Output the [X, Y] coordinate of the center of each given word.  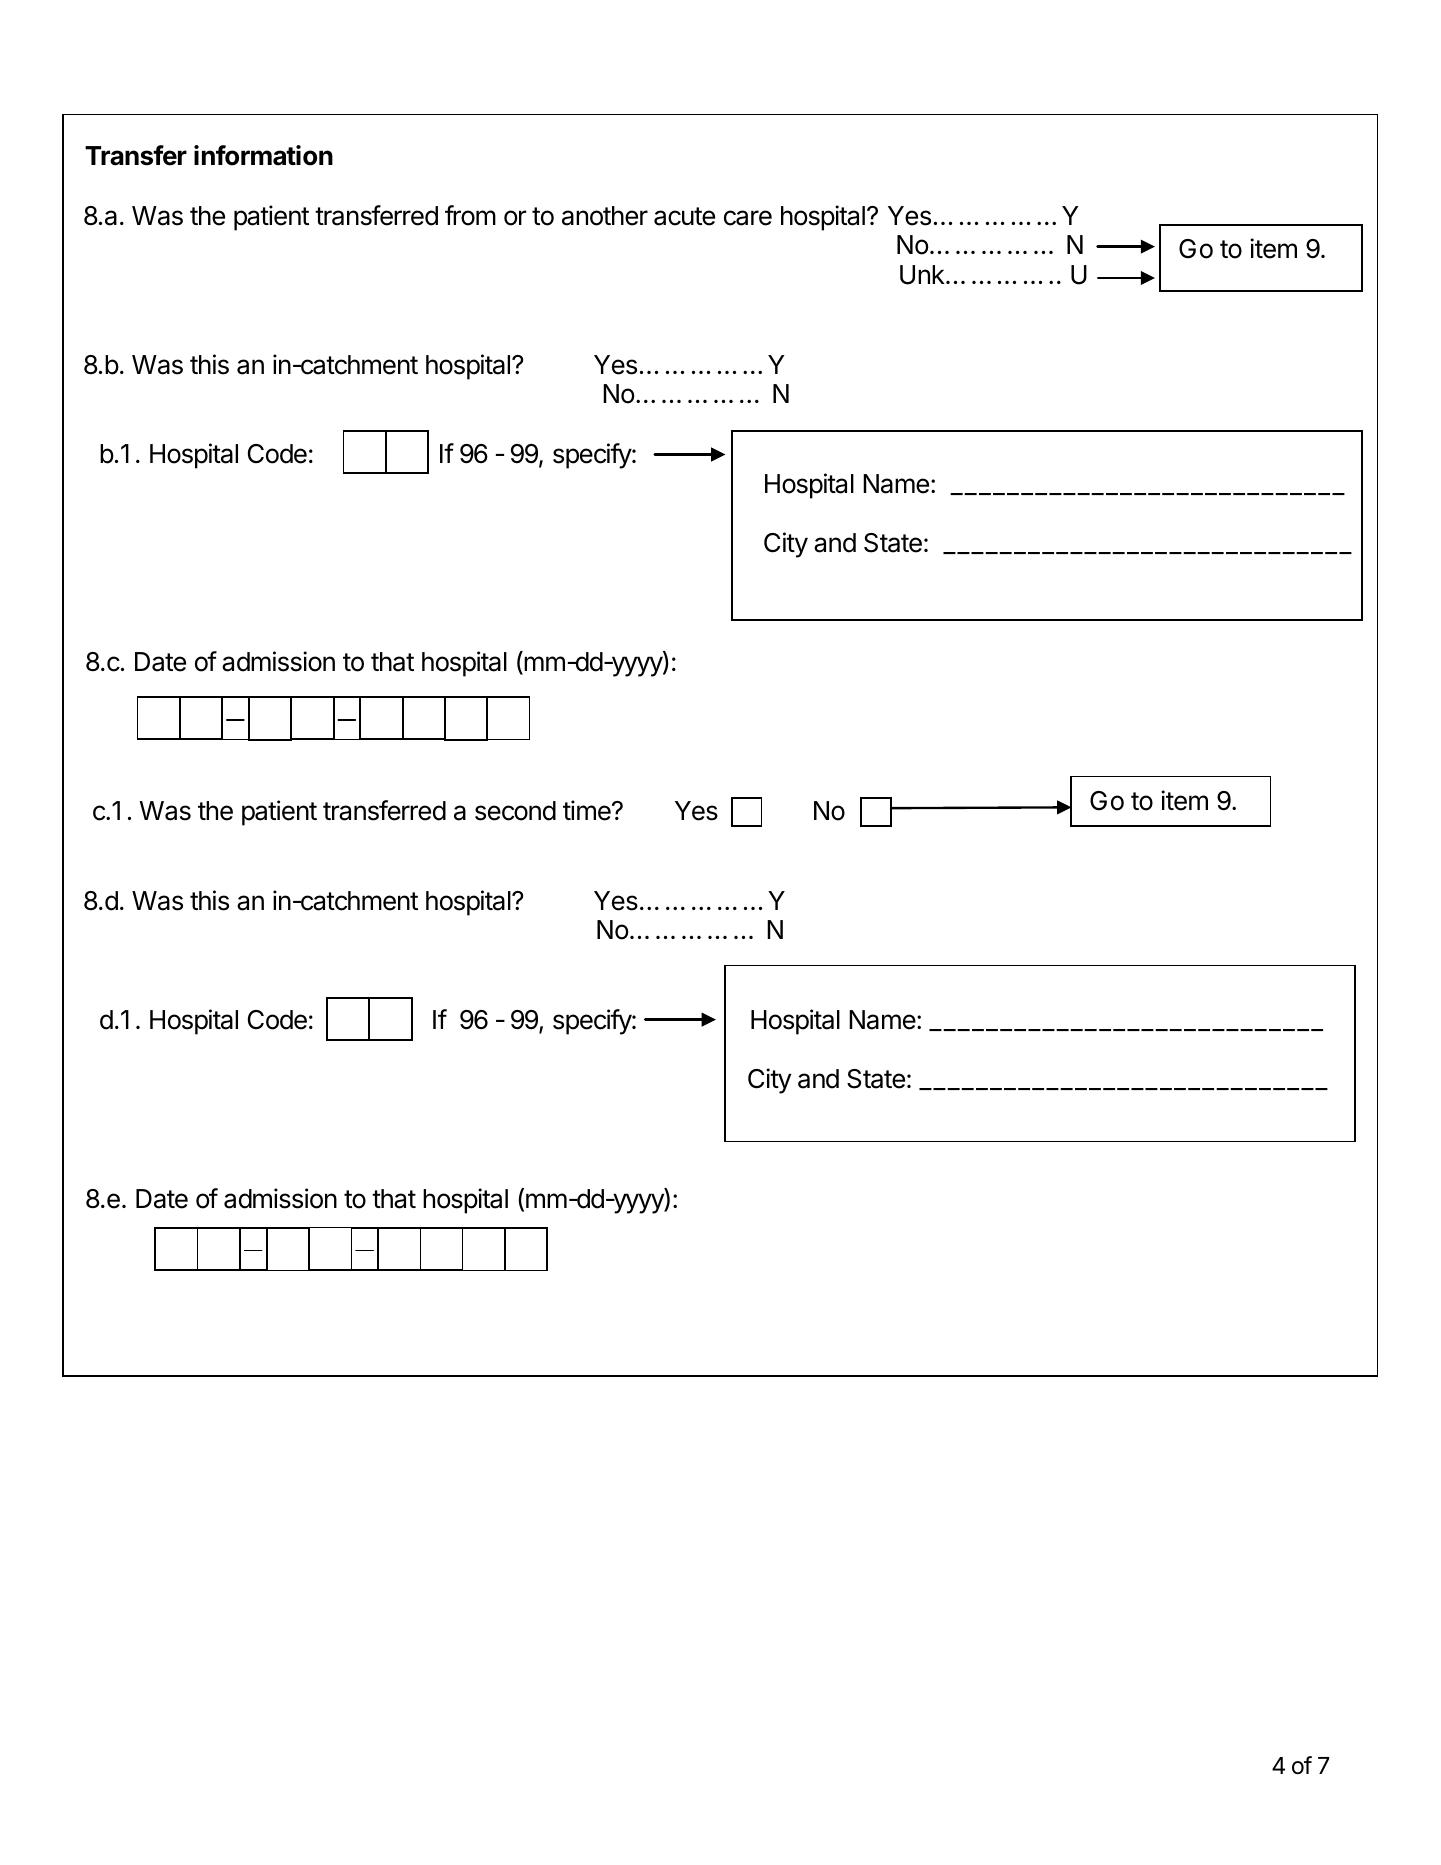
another [605, 216]
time [588, 810]
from [470, 215]
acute [684, 216]
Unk [922, 275]
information [263, 155]
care [748, 218]
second [515, 811]
